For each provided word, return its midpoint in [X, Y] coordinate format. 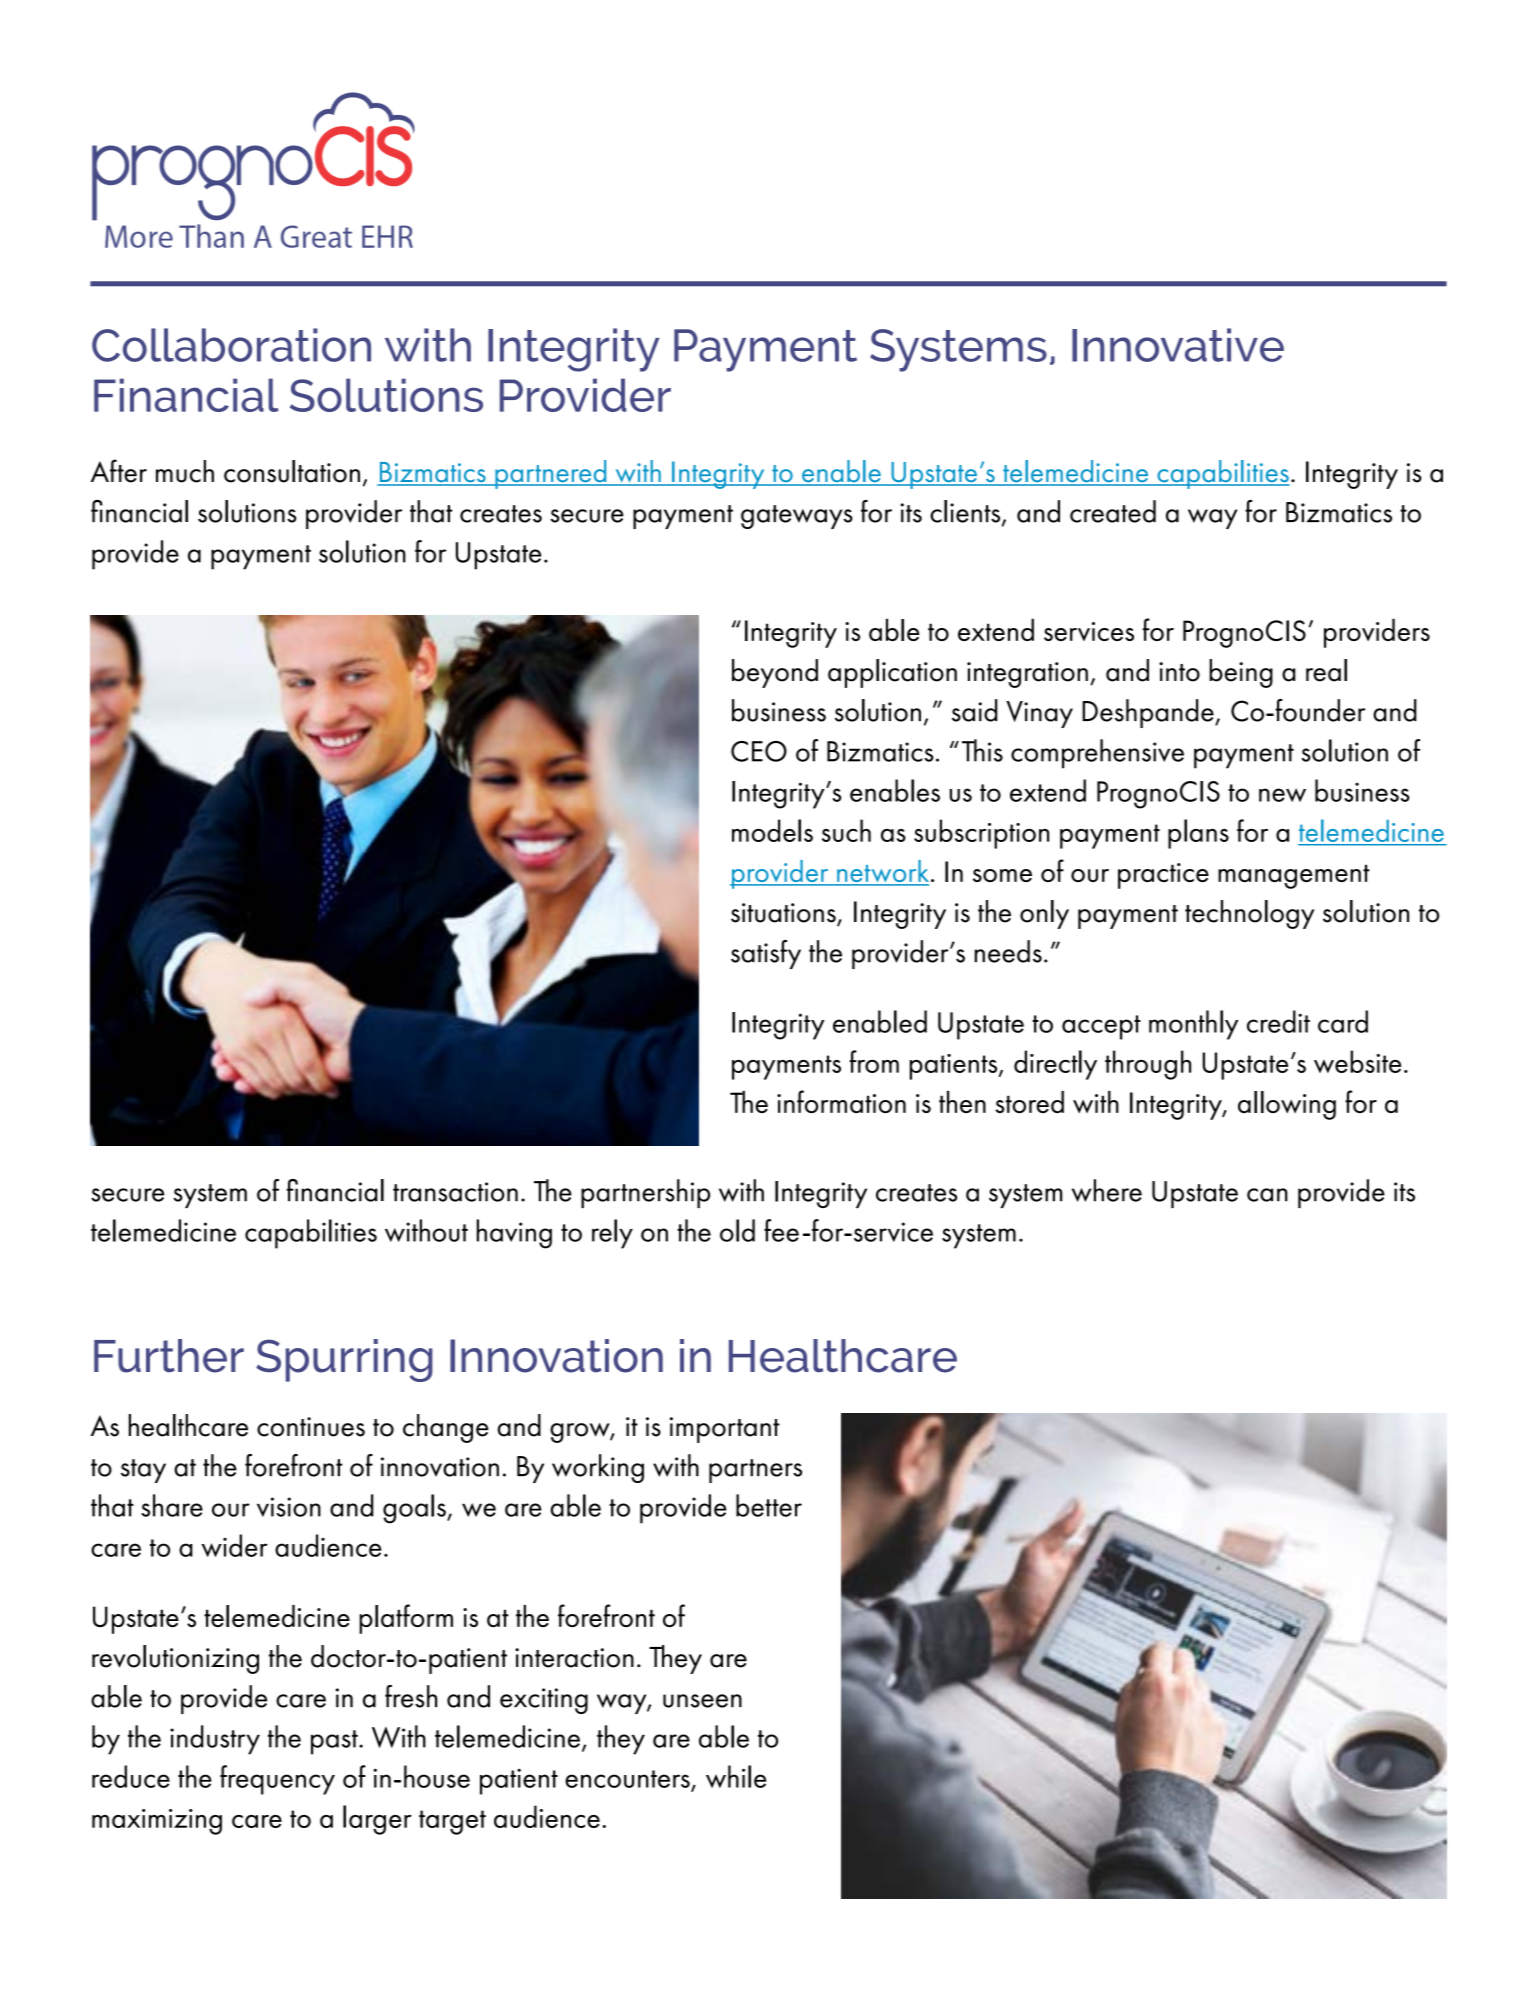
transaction [455, 1192]
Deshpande [1149, 713]
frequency [277, 1780]
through [1148, 1065]
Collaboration [231, 345]
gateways [797, 517]
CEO [759, 751]
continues [311, 1427]
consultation [292, 471]
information [841, 1101]
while [736, 1776]
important [725, 1430]
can [1267, 1195]
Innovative [1178, 345]
